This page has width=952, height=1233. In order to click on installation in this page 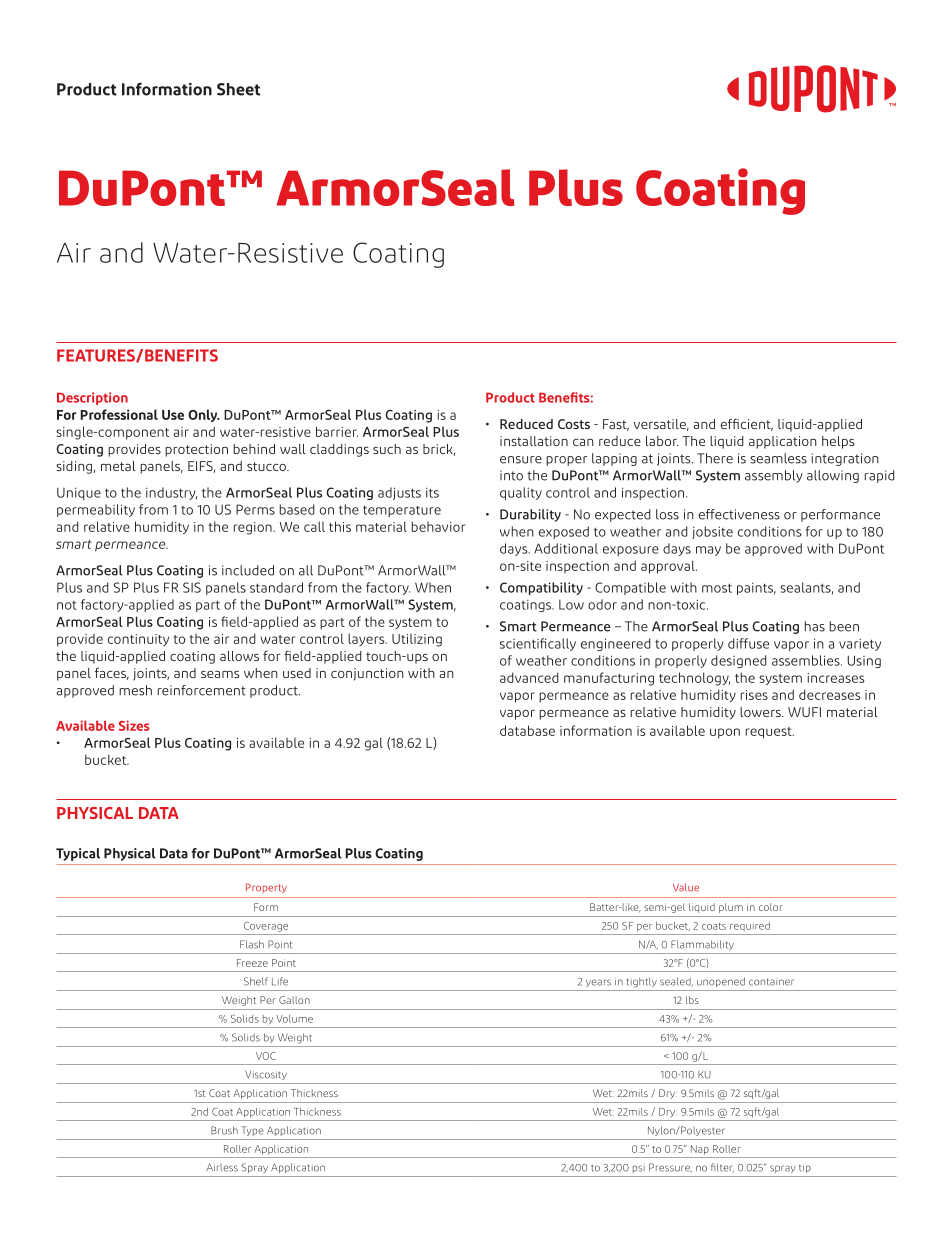, I will do `click(534, 441)`.
